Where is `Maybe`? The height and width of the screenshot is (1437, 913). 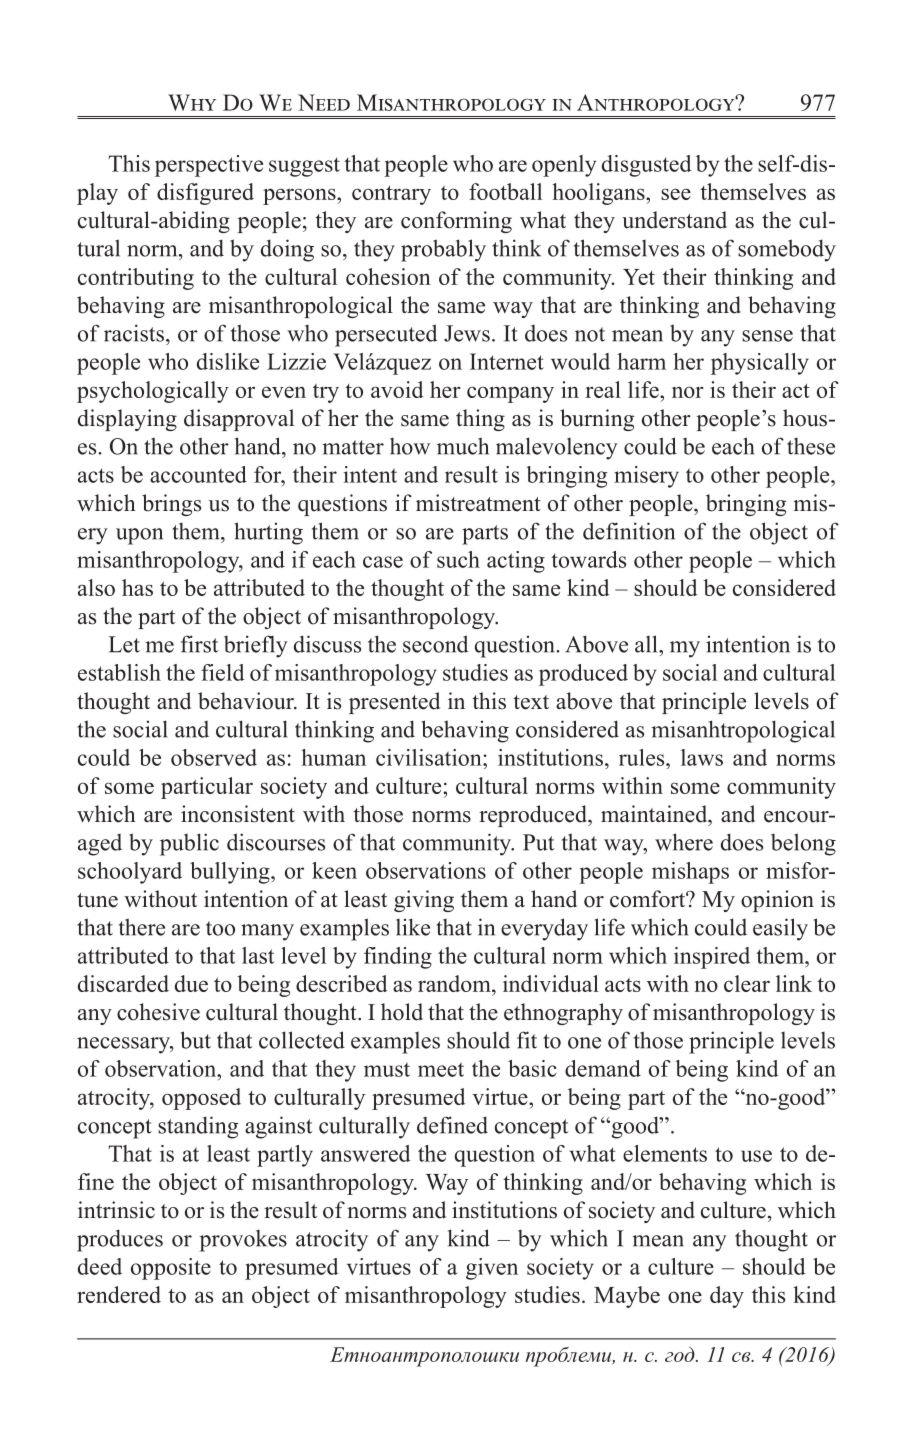 Maybe is located at coordinates (627, 1297).
